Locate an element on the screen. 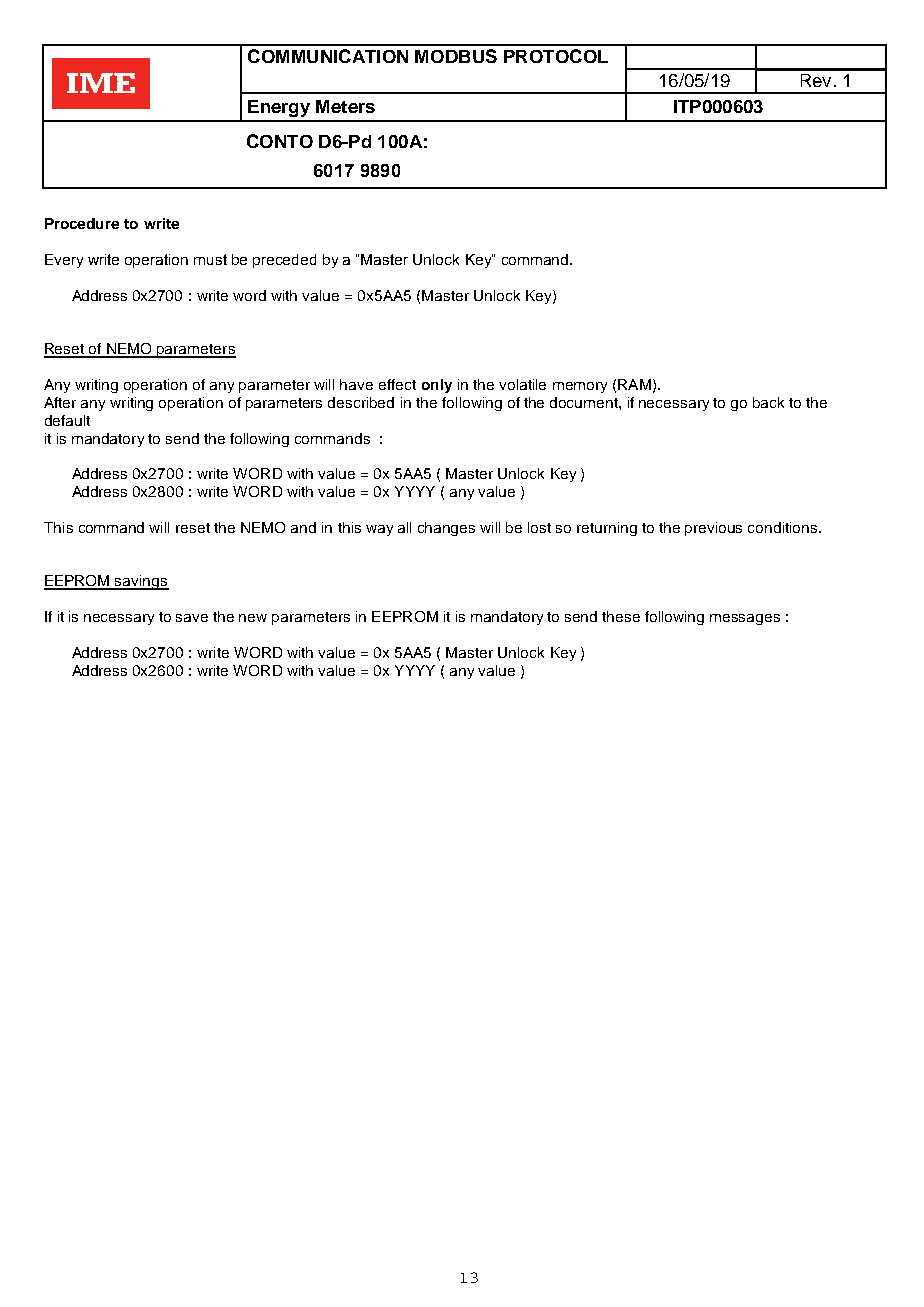  PROTOCOL is located at coordinates (556, 56).
